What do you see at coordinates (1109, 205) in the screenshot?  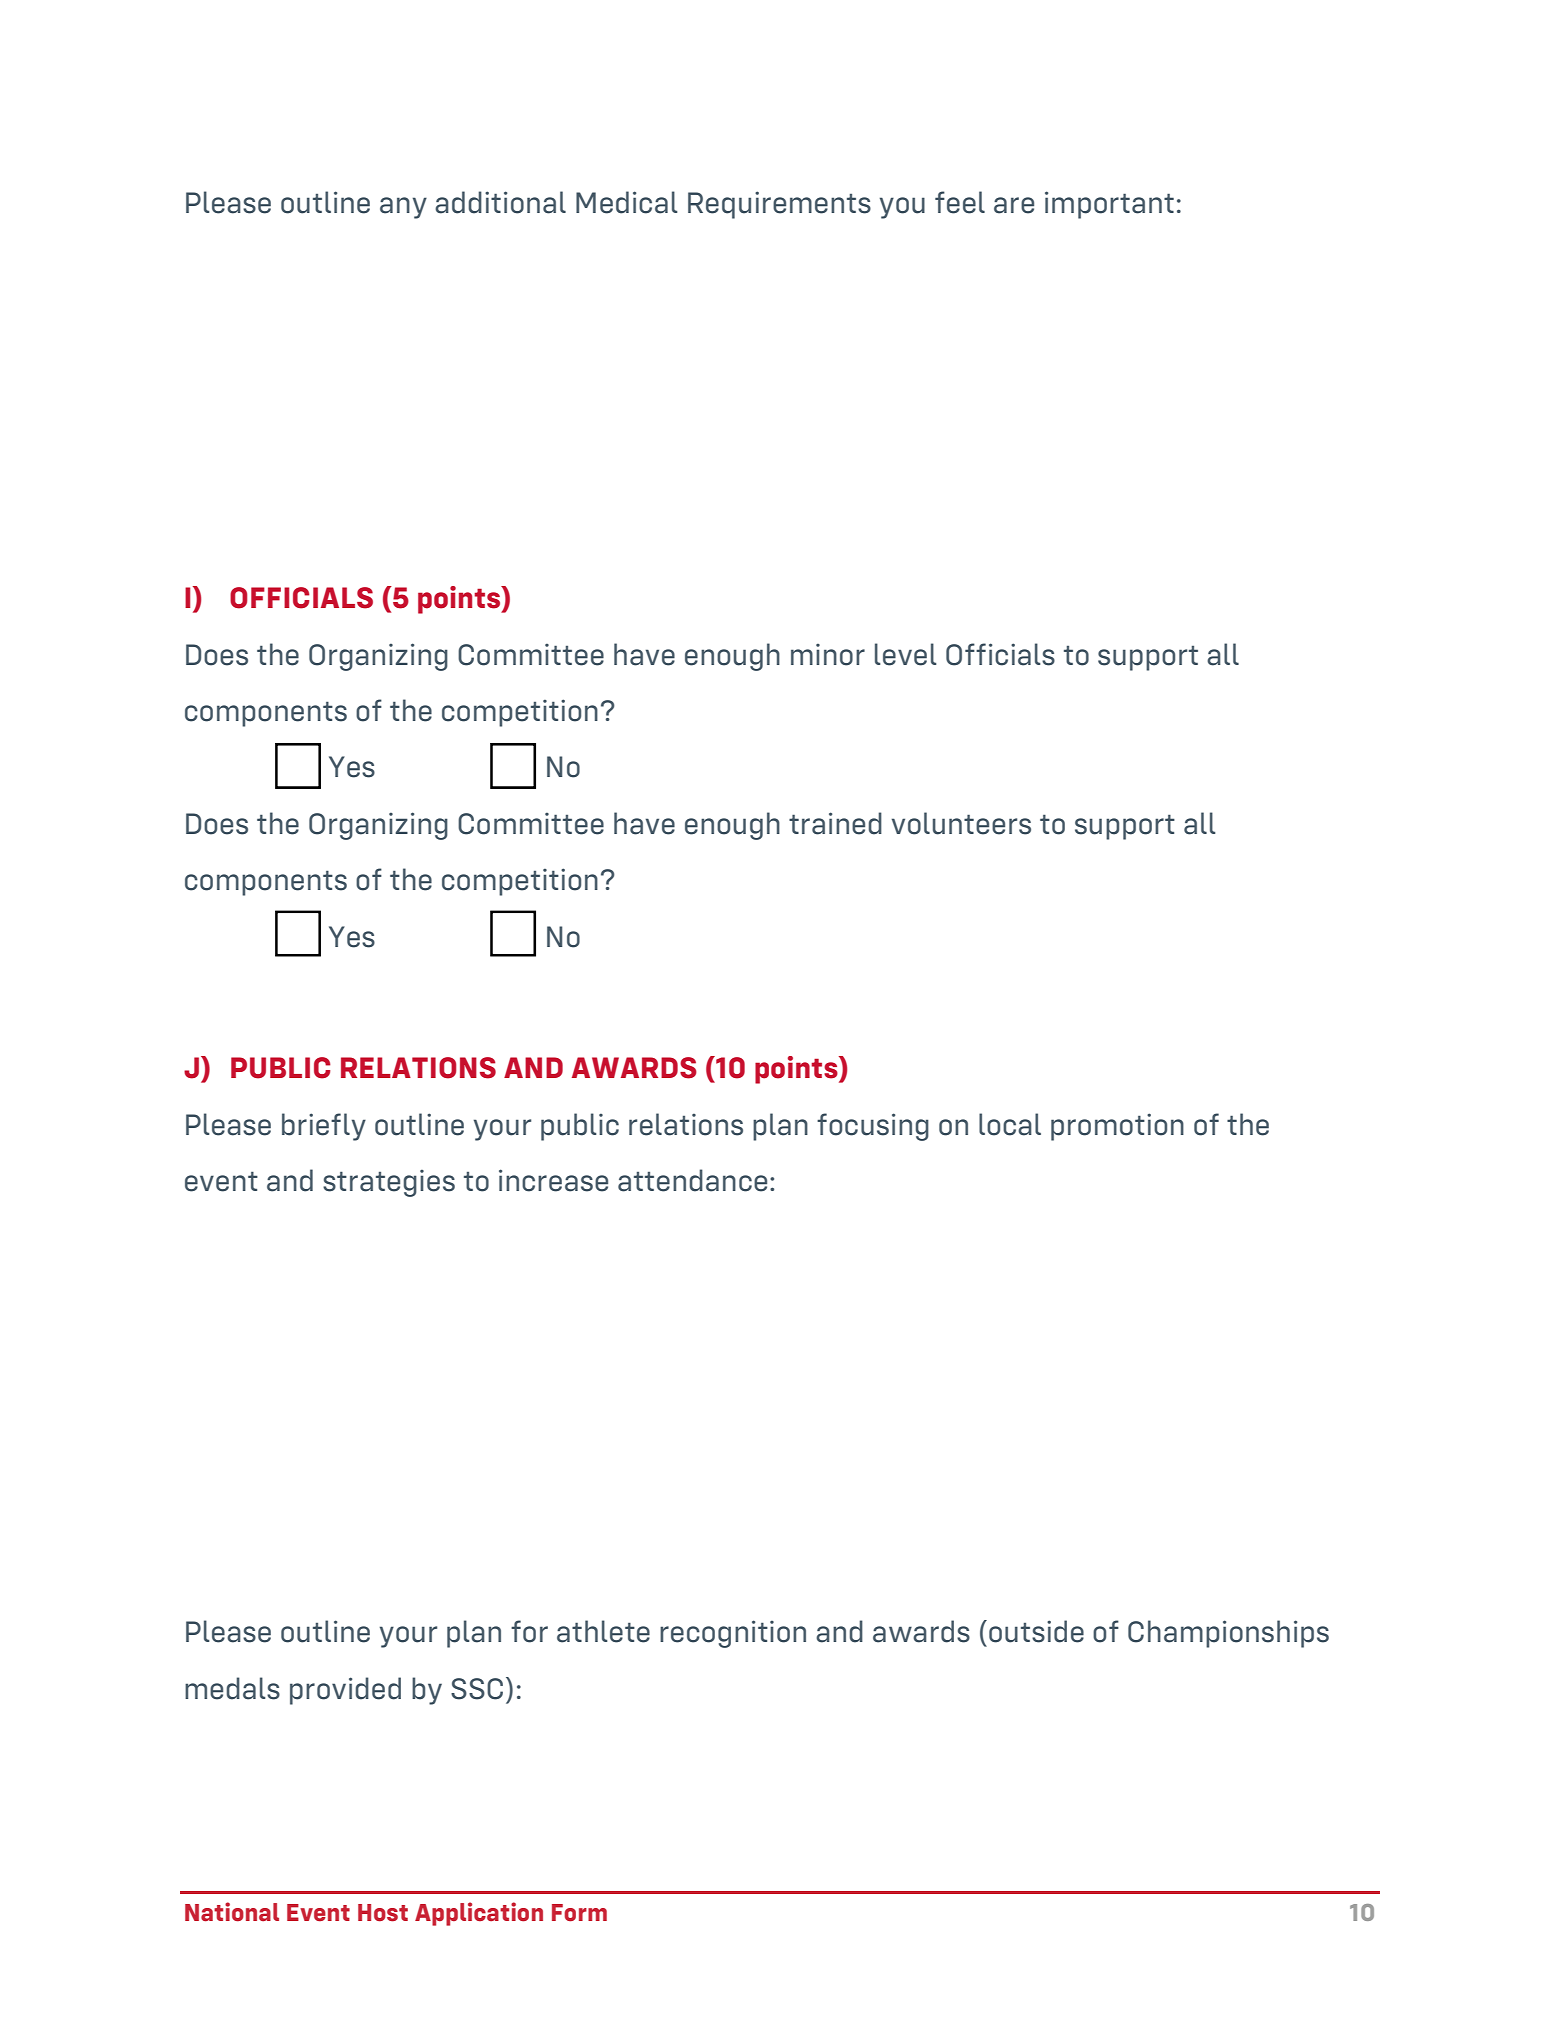 I see `important` at bounding box center [1109, 205].
